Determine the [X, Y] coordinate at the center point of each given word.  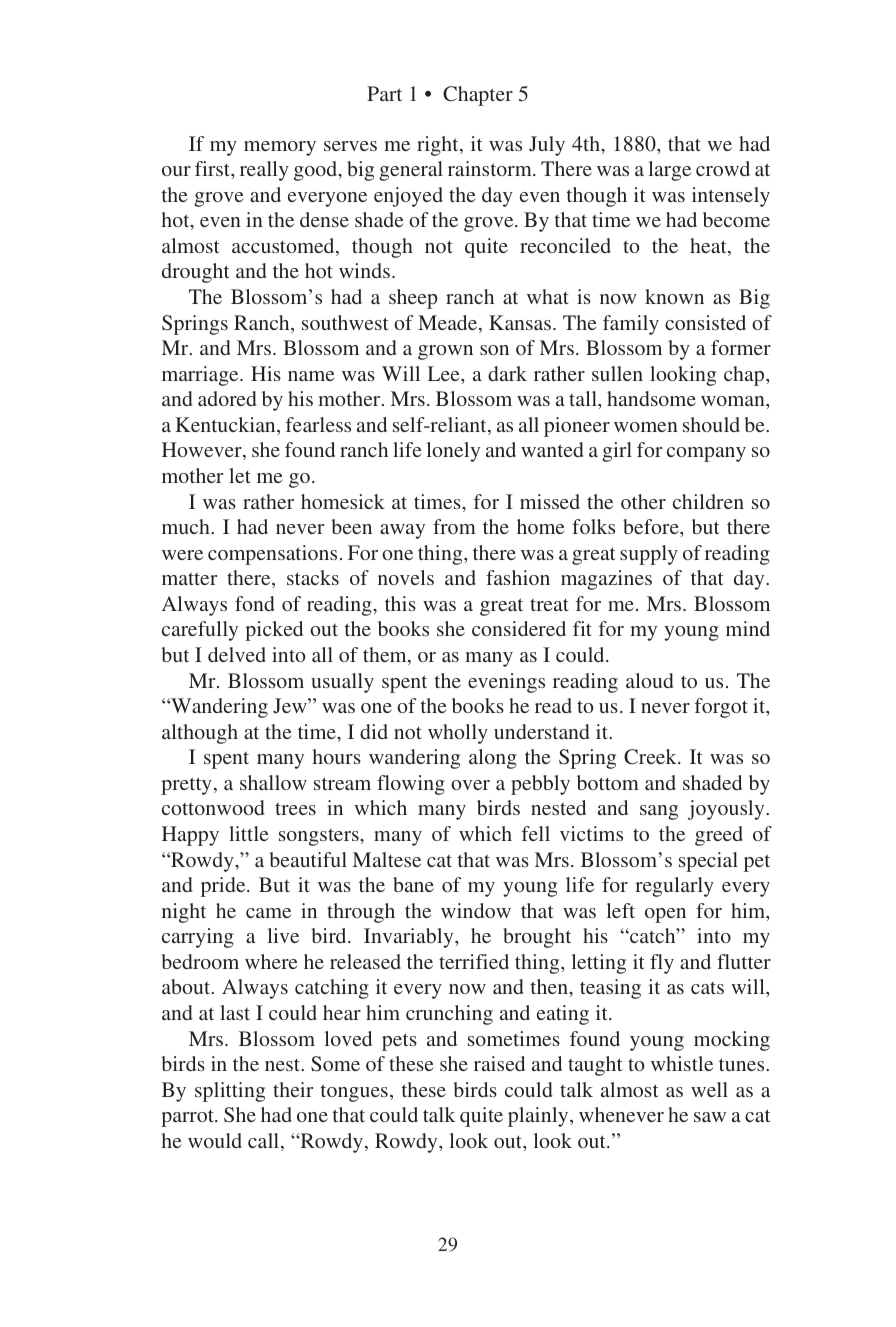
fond [254, 603]
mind [748, 628]
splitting [230, 1092]
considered [519, 628]
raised [499, 1063]
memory [280, 148]
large [670, 171]
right [439, 146]
